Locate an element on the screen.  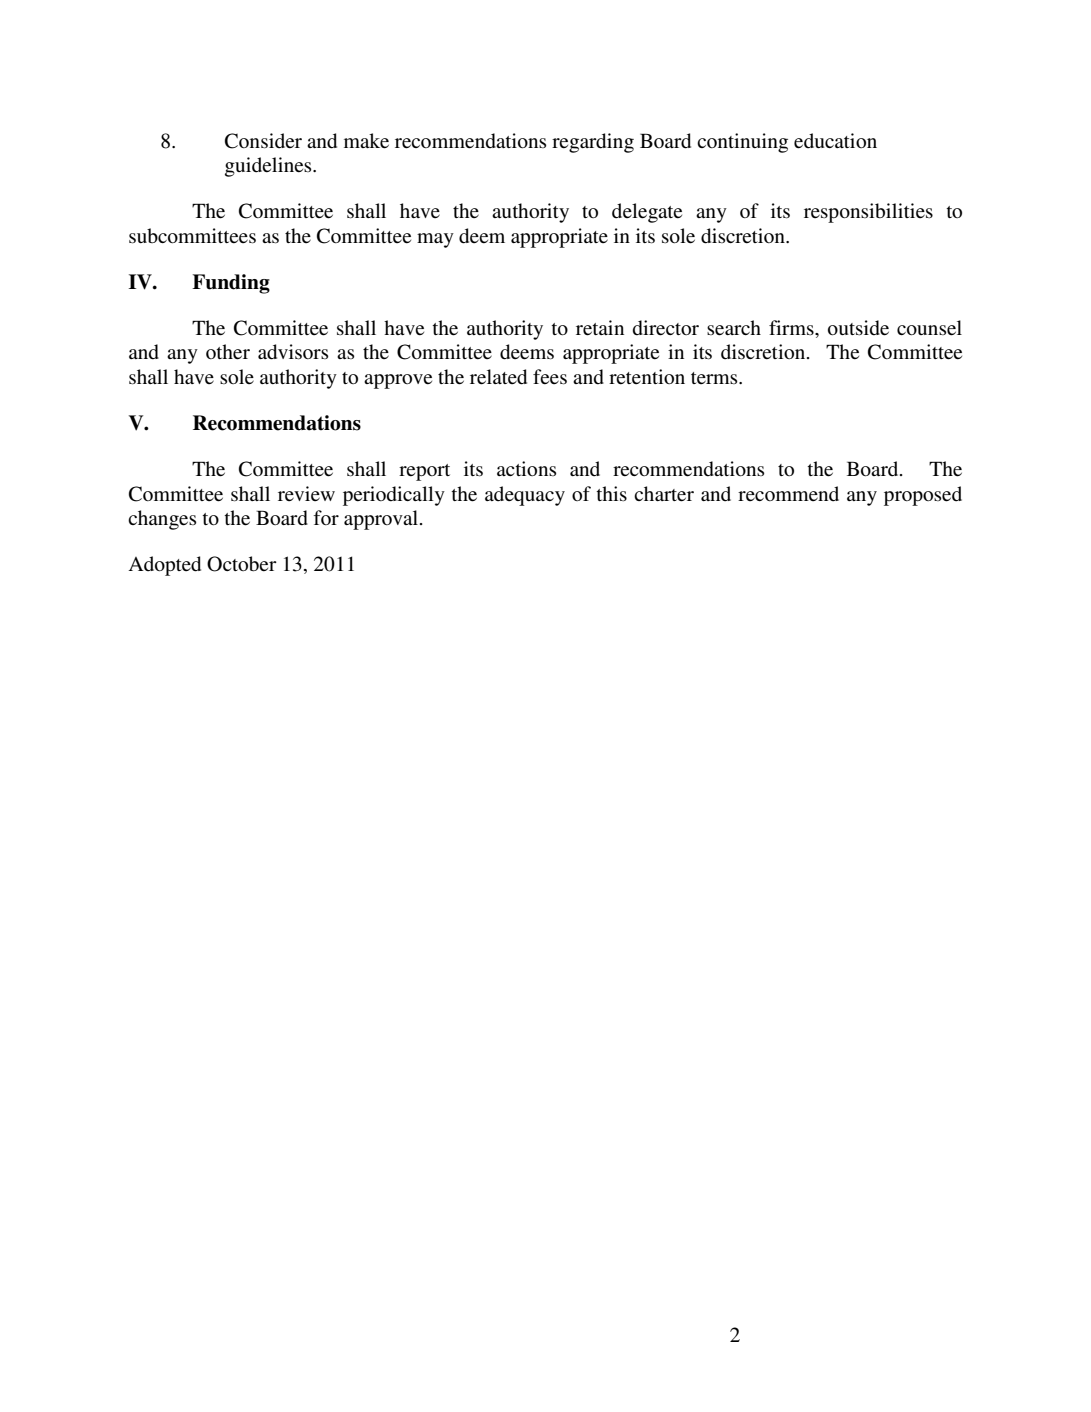
regarding is located at coordinates (593, 143).
